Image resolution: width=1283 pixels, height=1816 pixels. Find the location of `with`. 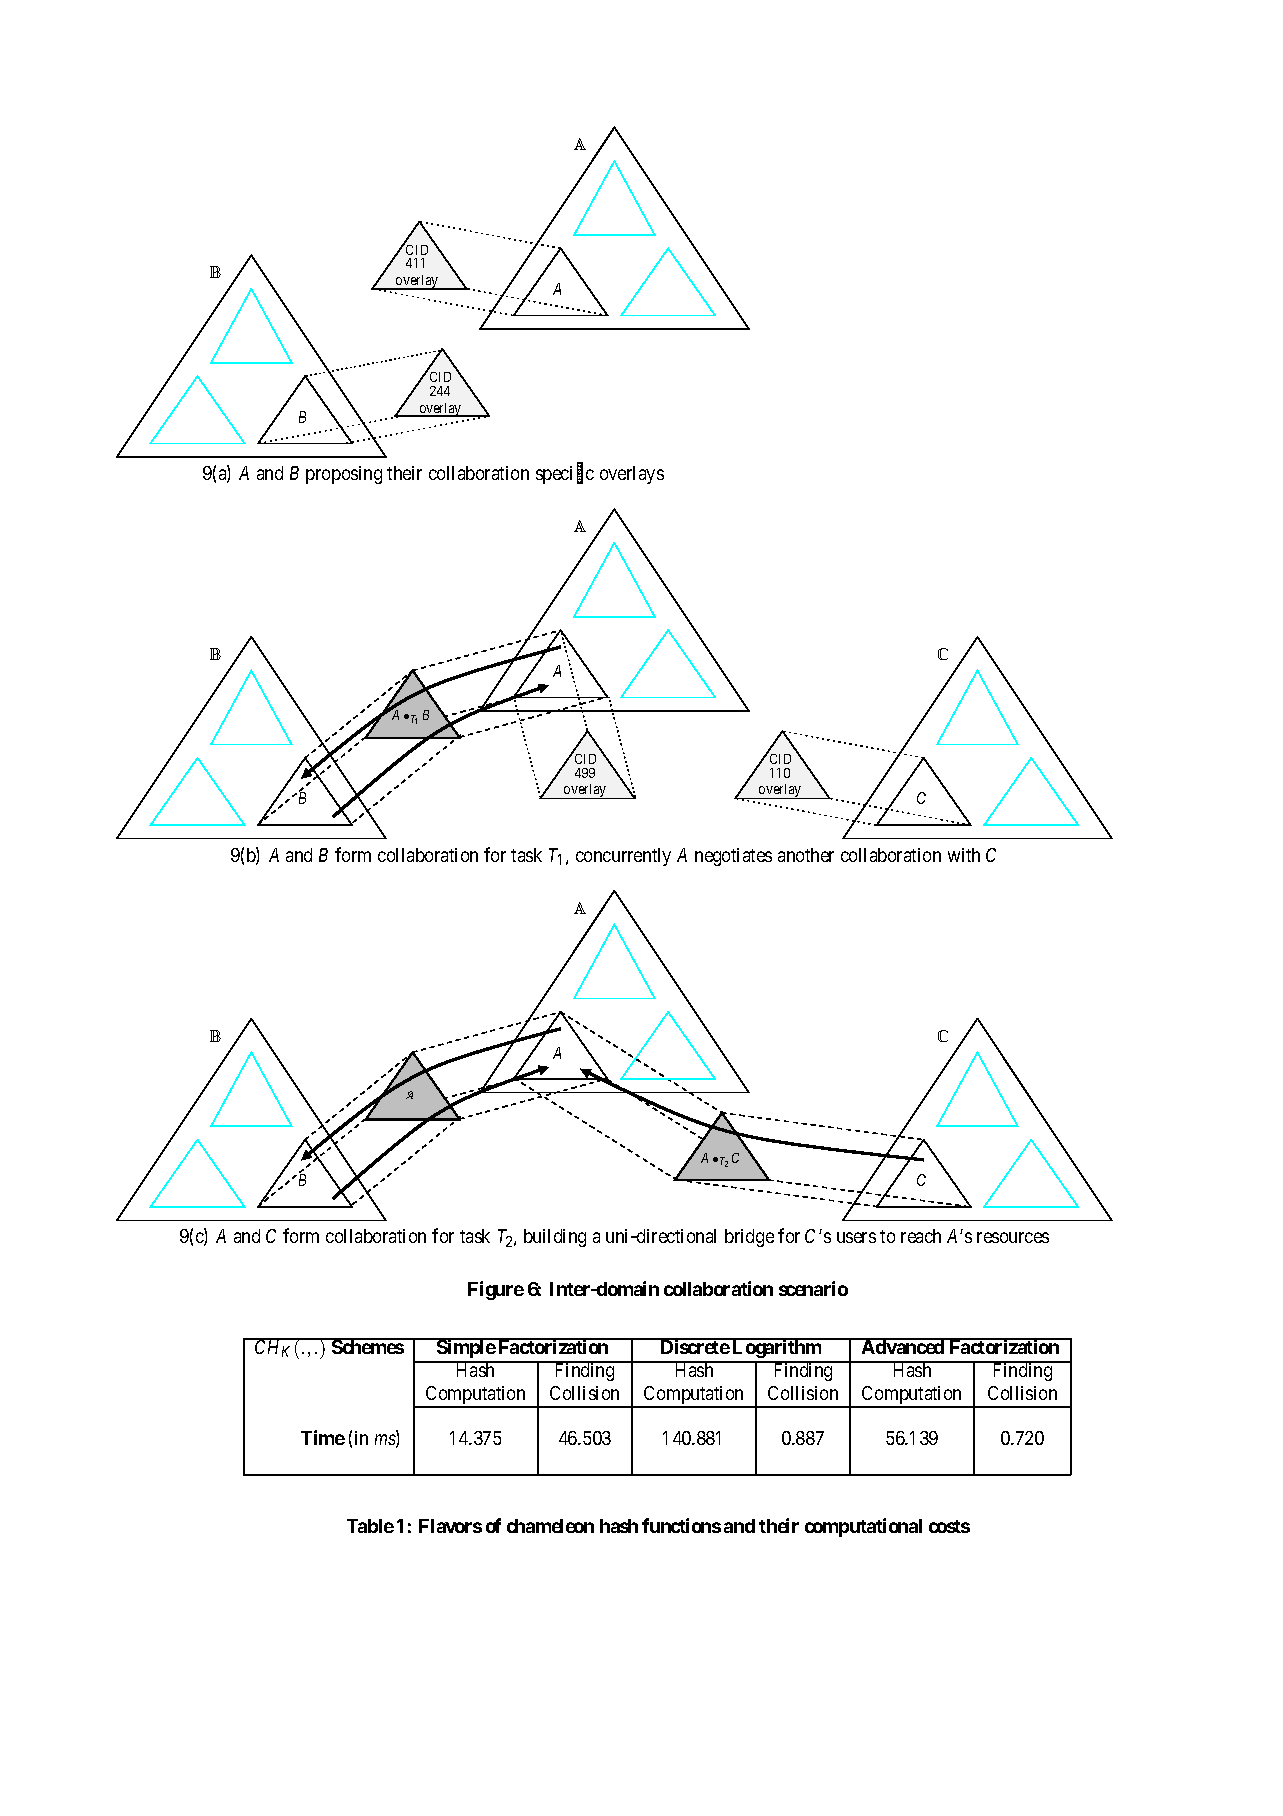

with is located at coordinates (964, 855).
